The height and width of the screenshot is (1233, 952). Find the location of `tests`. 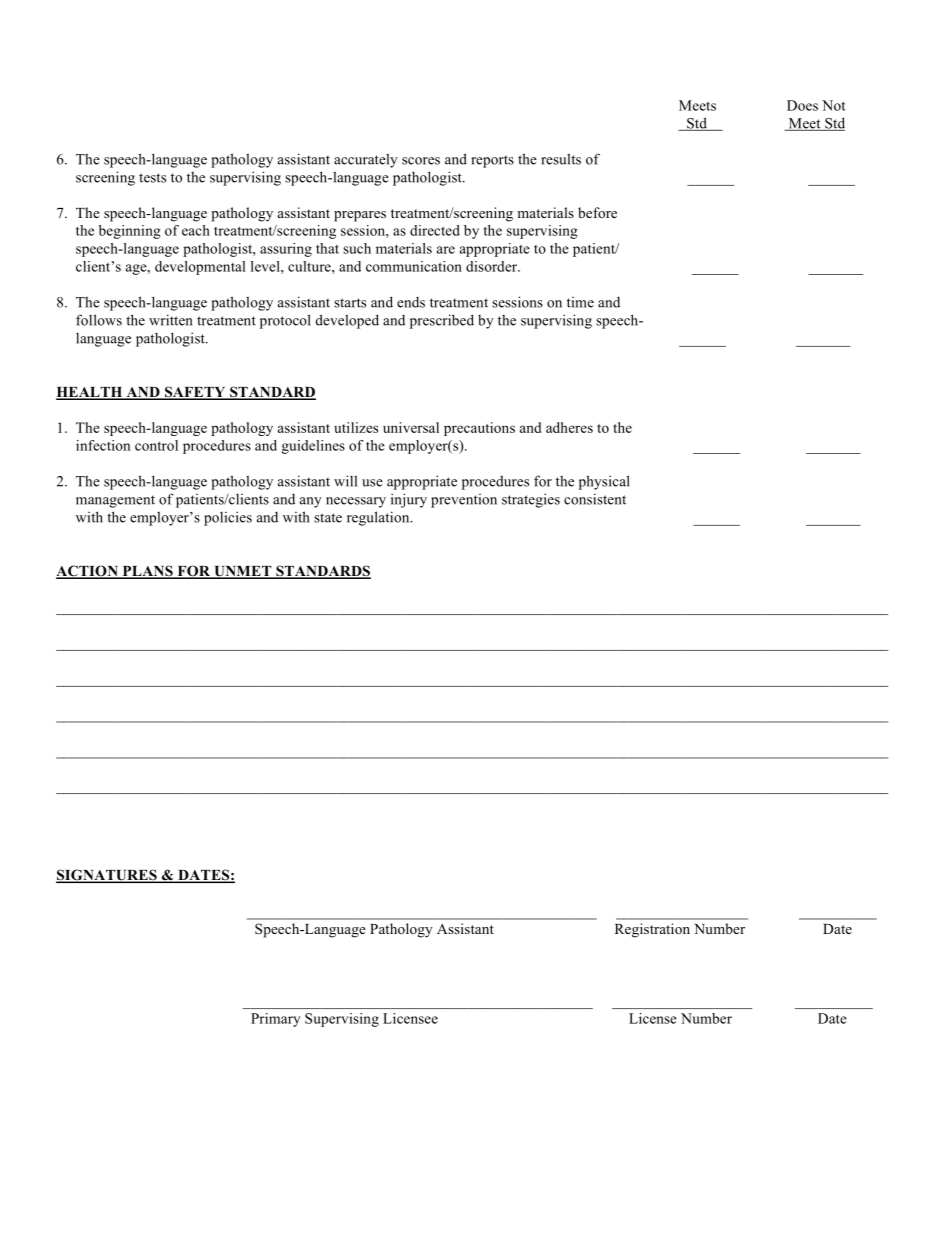

tests is located at coordinates (152, 178).
